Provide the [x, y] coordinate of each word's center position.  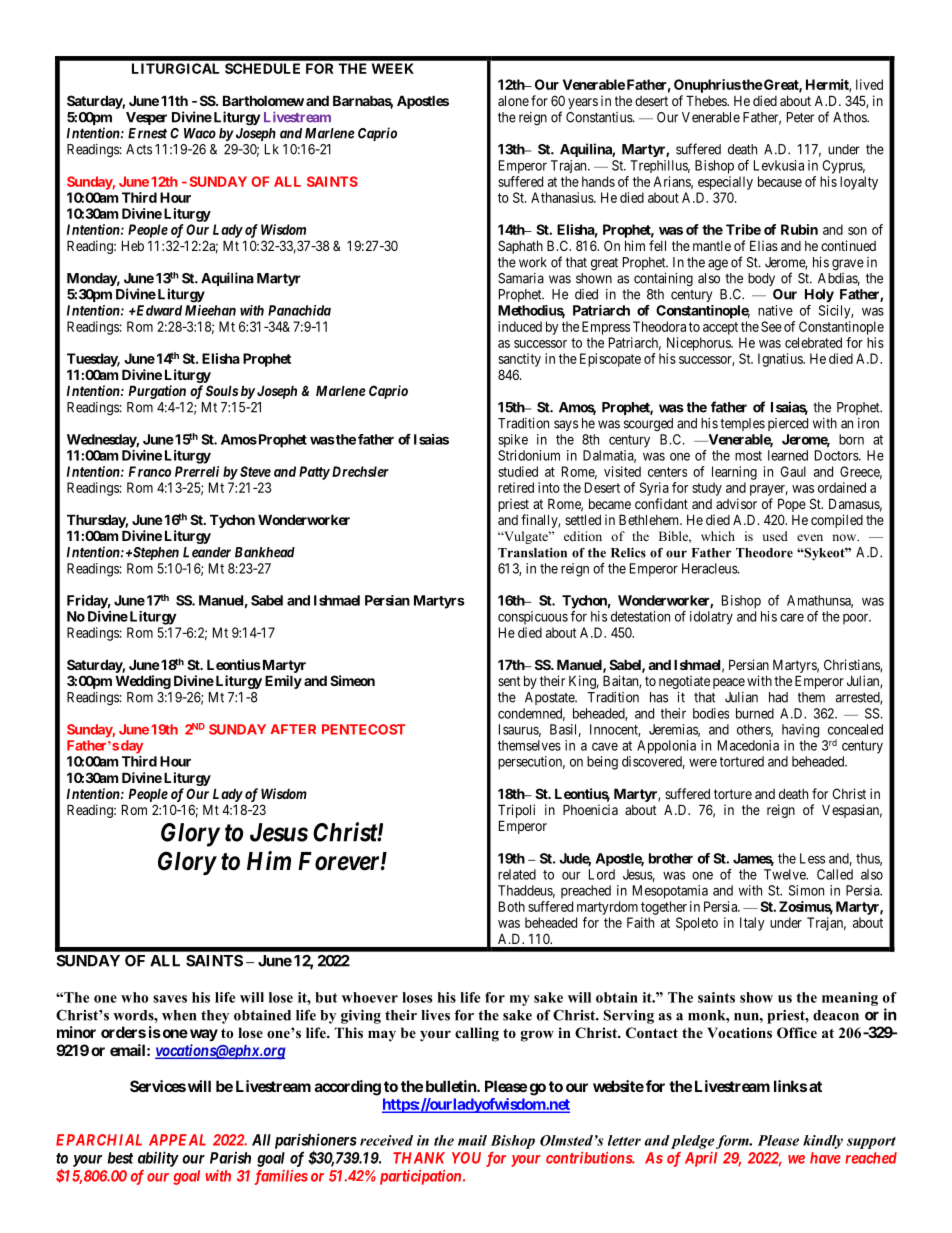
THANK [419, 1158]
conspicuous [533, 618]
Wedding [143, 682]
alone [513, 100]
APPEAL [177, 1140]
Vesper [146, 118]
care [792, 618]
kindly [823, 1142]
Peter [800, 117]
